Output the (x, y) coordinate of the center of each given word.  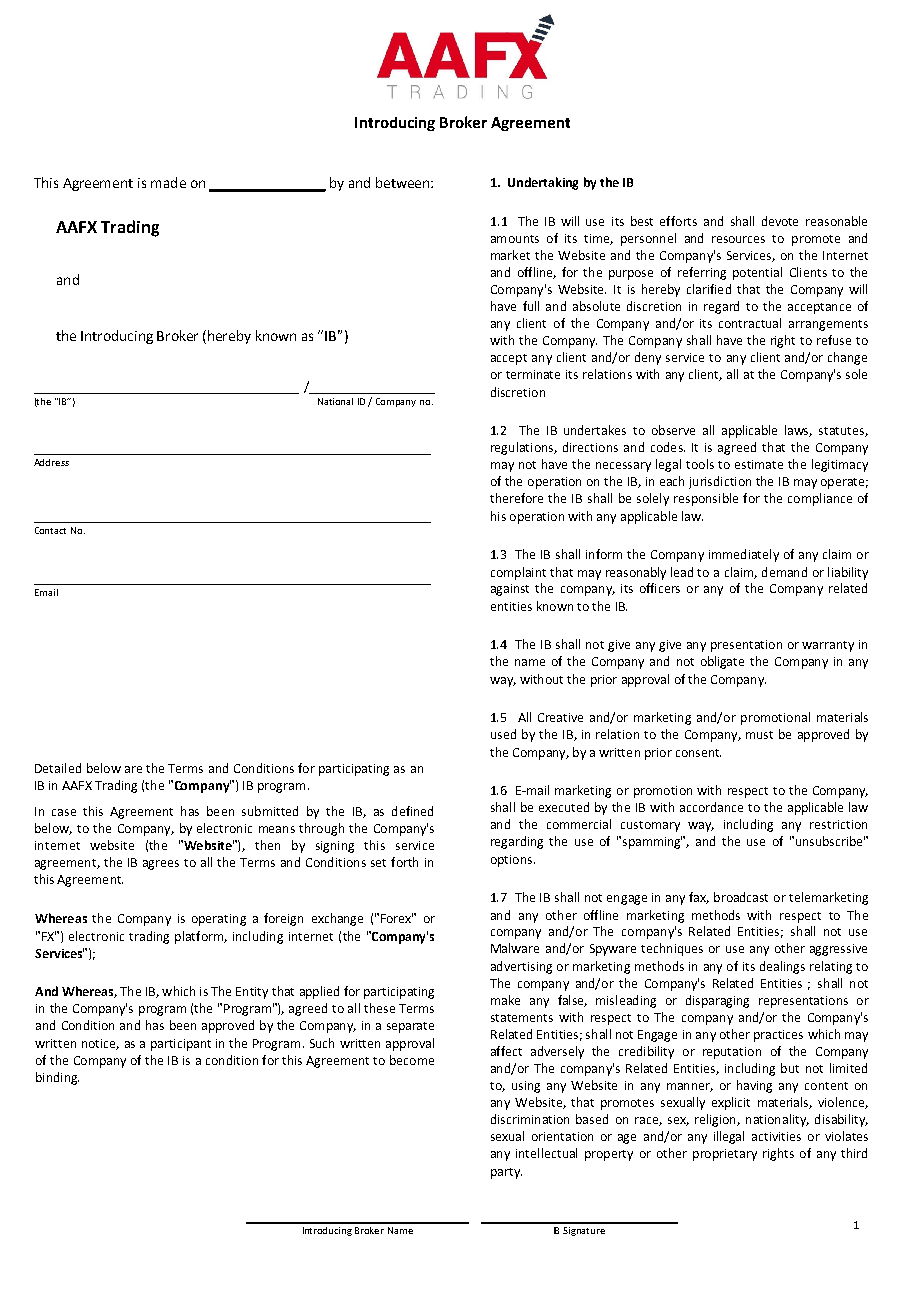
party (506, 1173)
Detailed (58, 768)
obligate (722, 662)
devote (780, 221)
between (404, 182)
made (168, 182)
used (503, 734)
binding (57, 1078)
